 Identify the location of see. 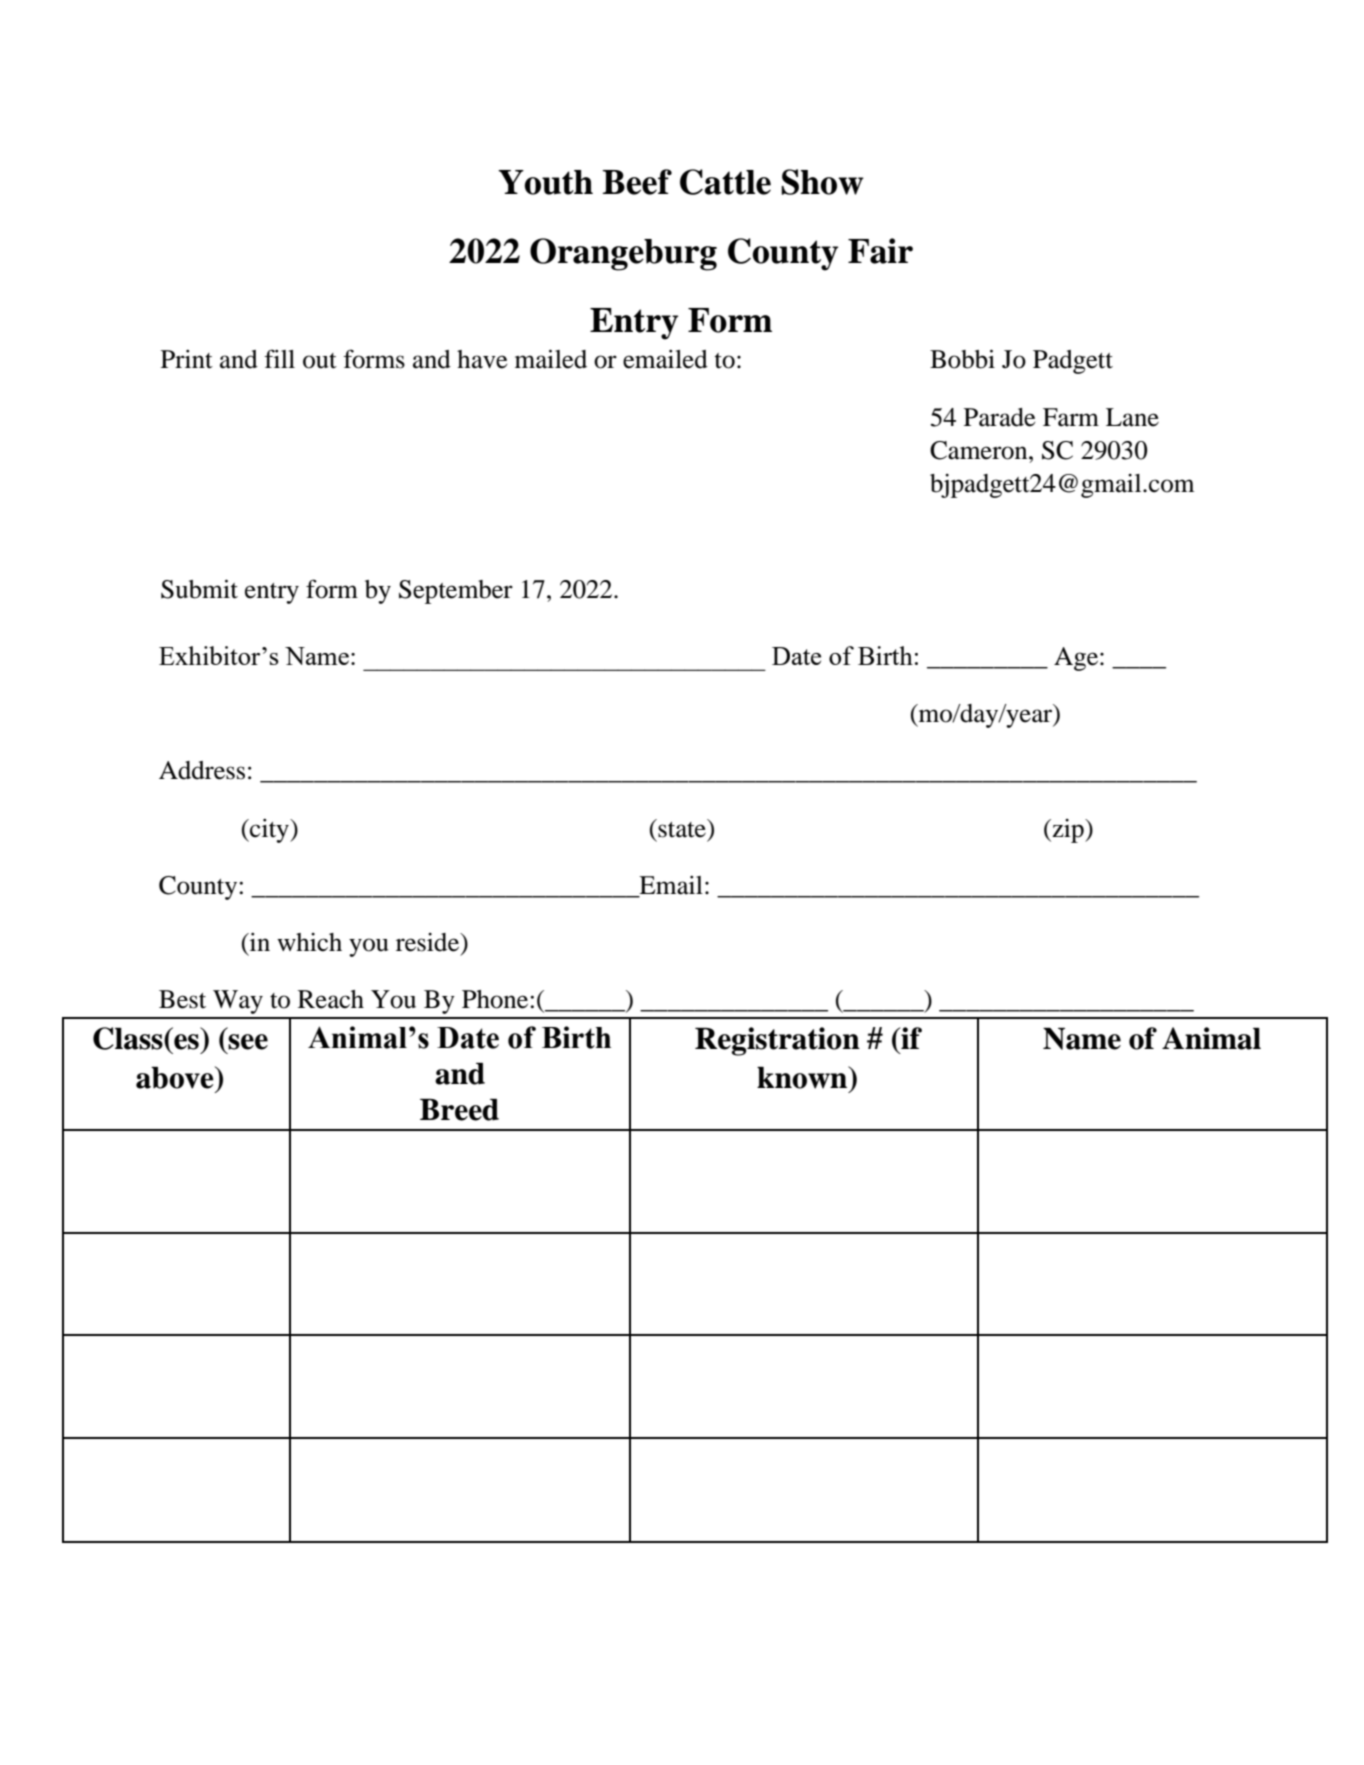
(248, 1042).
